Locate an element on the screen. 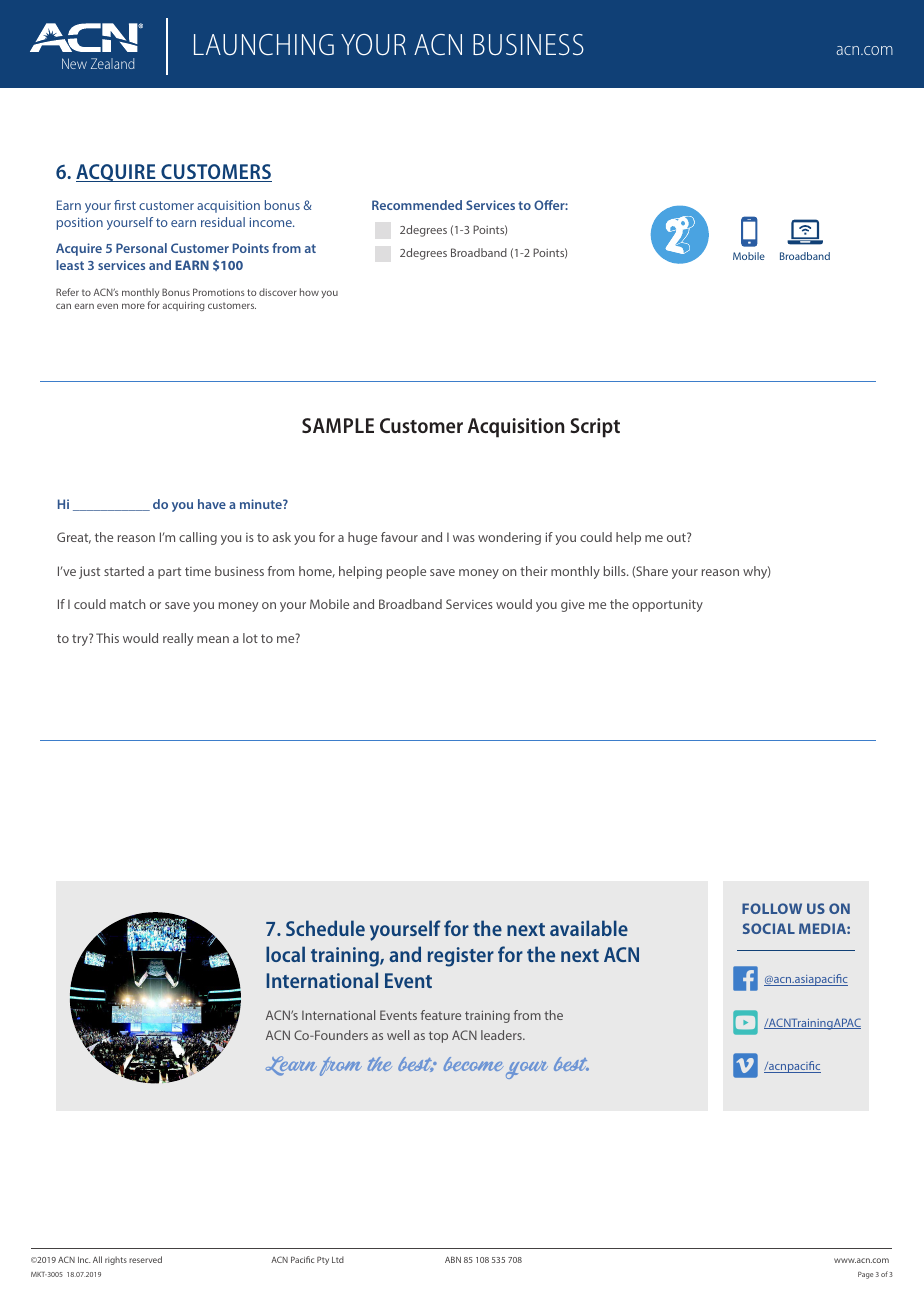 This screenshot has width=924, height=1308. opportunity is located at coordinates (667, 606).
